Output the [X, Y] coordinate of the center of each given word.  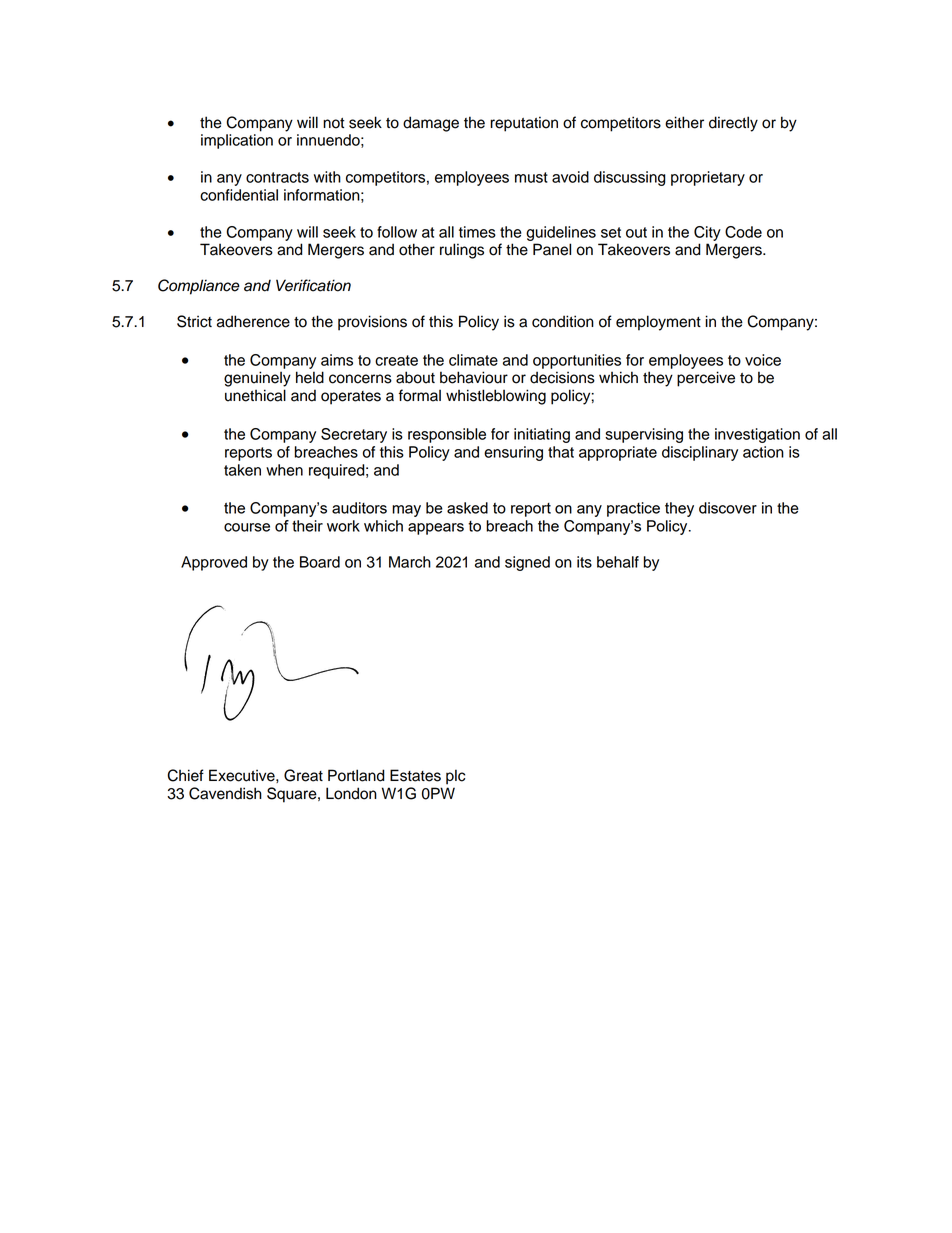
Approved [214, 563]
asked [467, 508]
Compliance [199, 287]
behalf [618, 562]
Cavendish [225, 793]
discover [728, 508]
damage [431, 124]
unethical [255, 395]
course [247, 527]
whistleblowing [496, 397]
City [707, 233]
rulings [462, 251]
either [684, 122]
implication [237, 141]
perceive [706, 379]
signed [527, 563]
